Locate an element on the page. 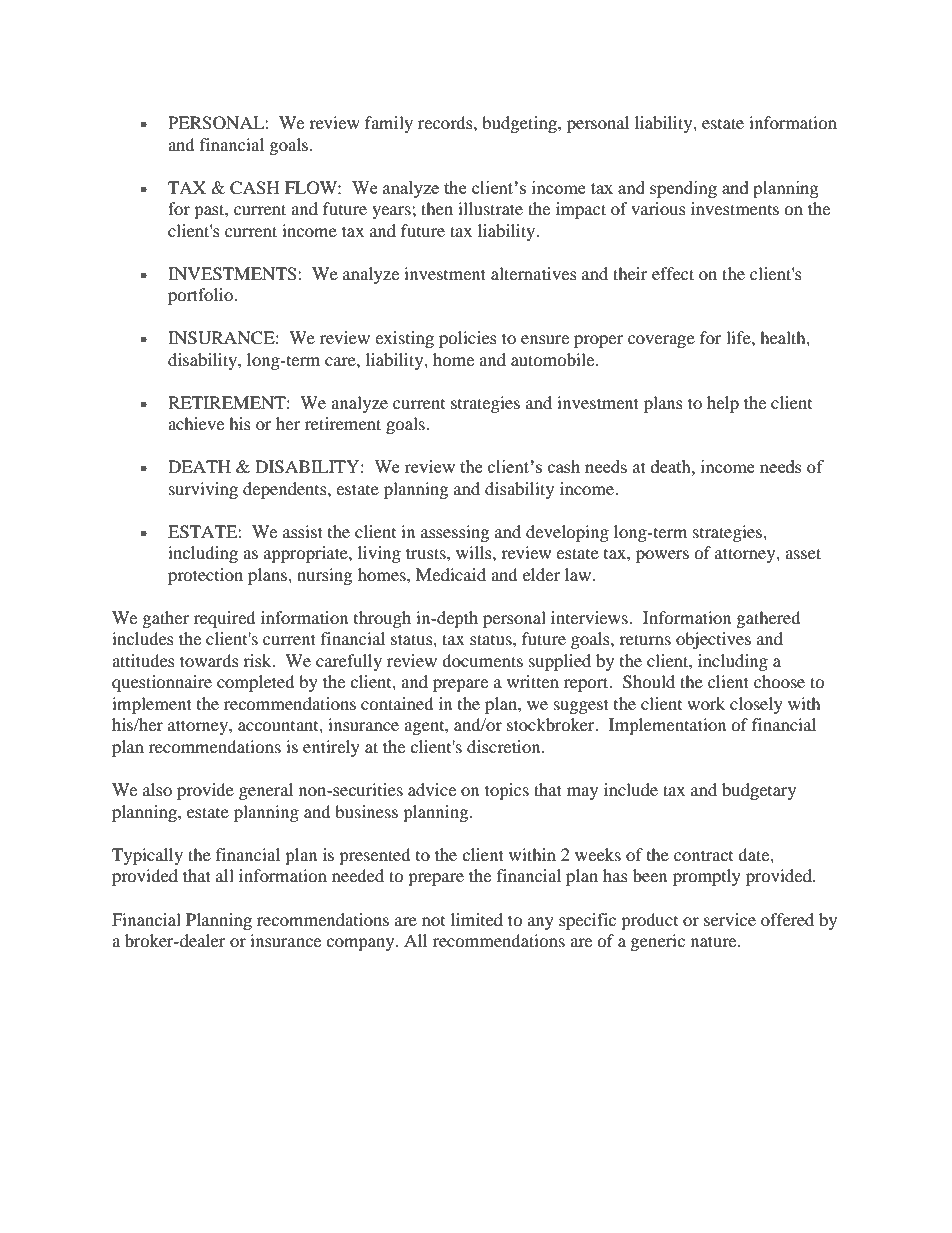 This page has height=1233, width=952. budgeting is located at coordinates (520, 124).
